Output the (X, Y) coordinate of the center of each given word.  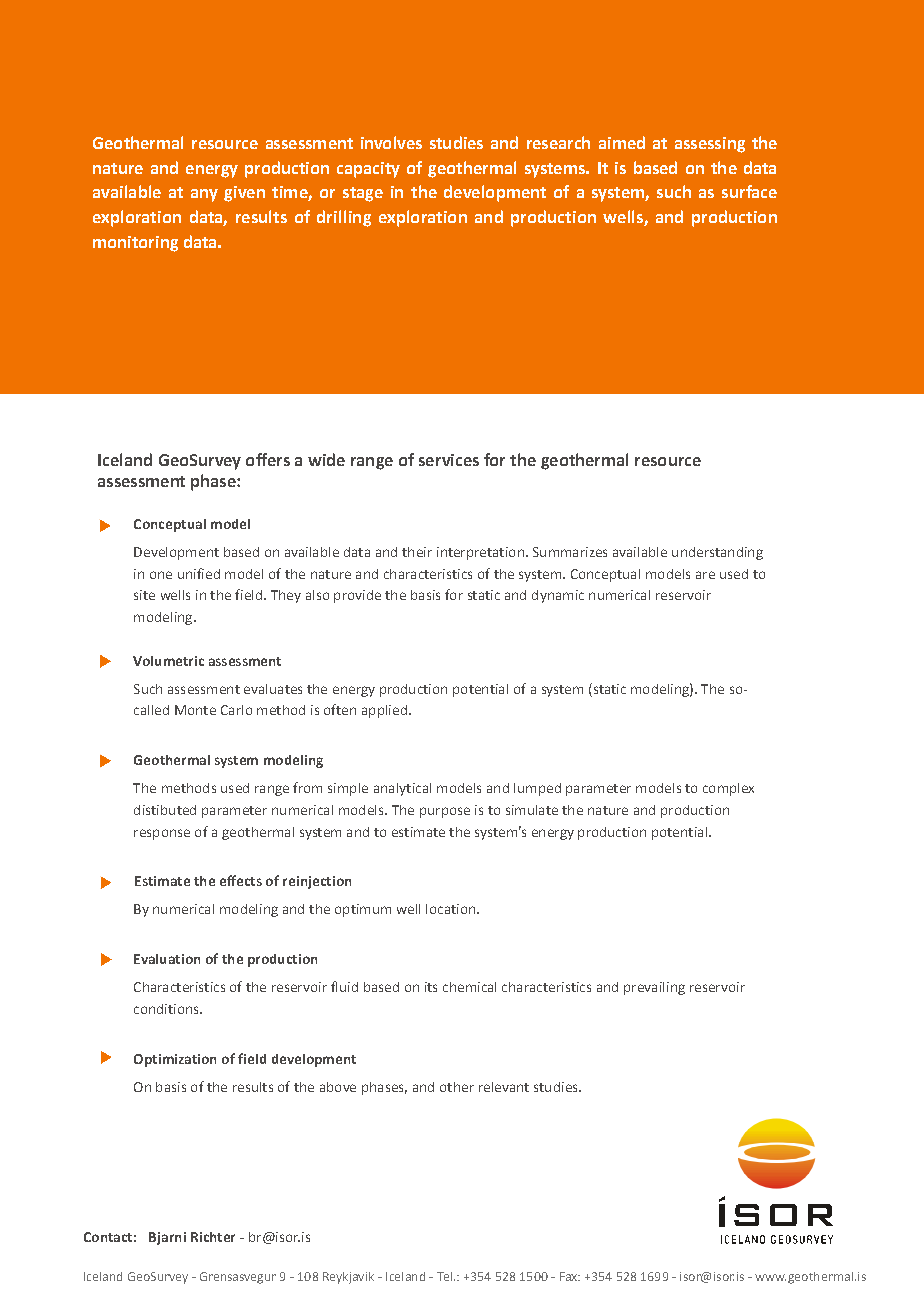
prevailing (654, 988)
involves (391, 142)
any (204, 195)
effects (241, 880)
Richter (213, 1237)
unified (199, 573)
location (450, 909)
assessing (710, 145)
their (417, 552)
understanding (717, 553)
